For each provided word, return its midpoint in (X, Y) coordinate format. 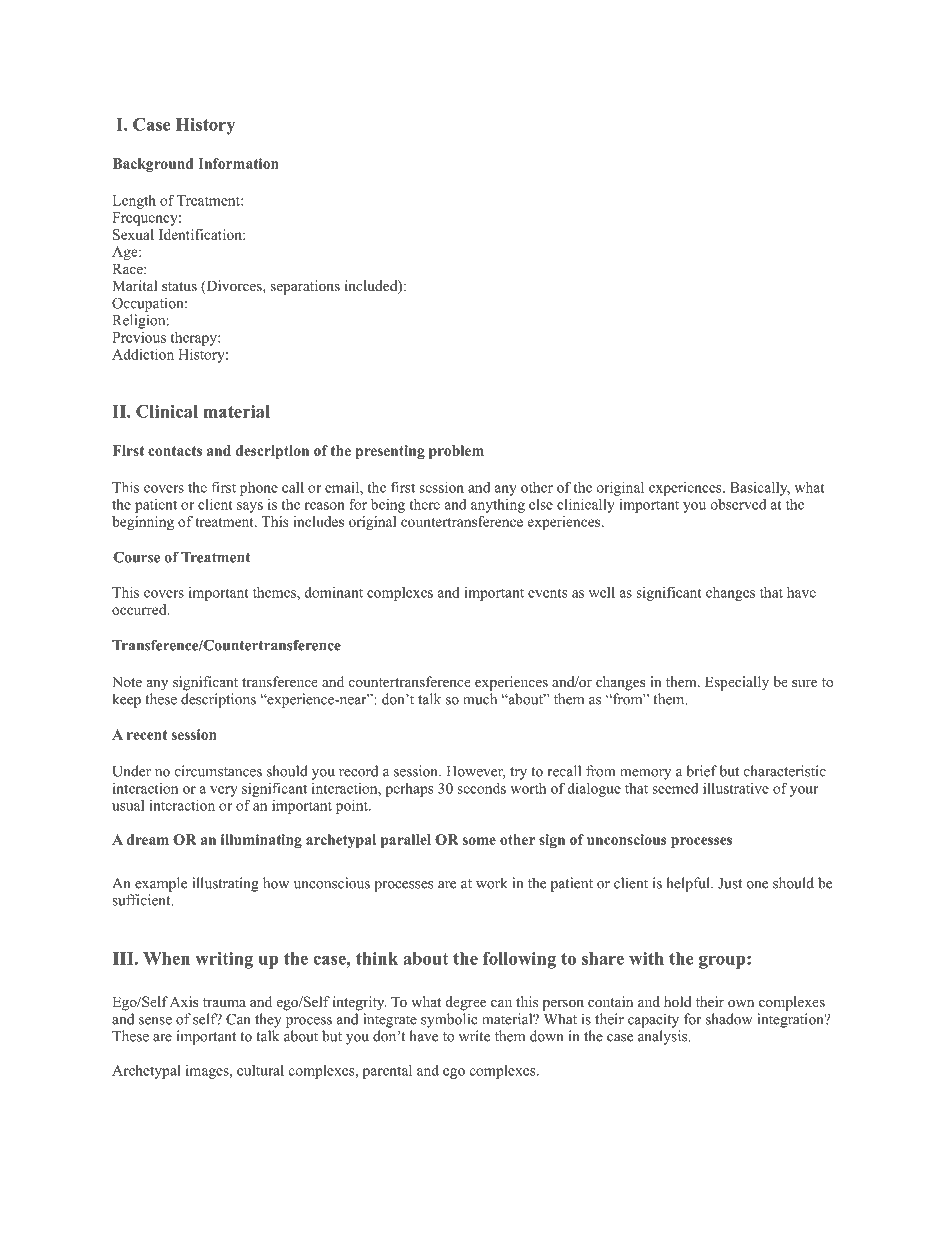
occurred (140, 609)
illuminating (261, 841)
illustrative (736, 788)
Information (238, 163)
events (548, 593)
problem (456, 452)
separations (305, 287)
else (541, 504)
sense (155, 1021)
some (479, 841)
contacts (175, 451)
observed (738, 504)
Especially (737, 683)
